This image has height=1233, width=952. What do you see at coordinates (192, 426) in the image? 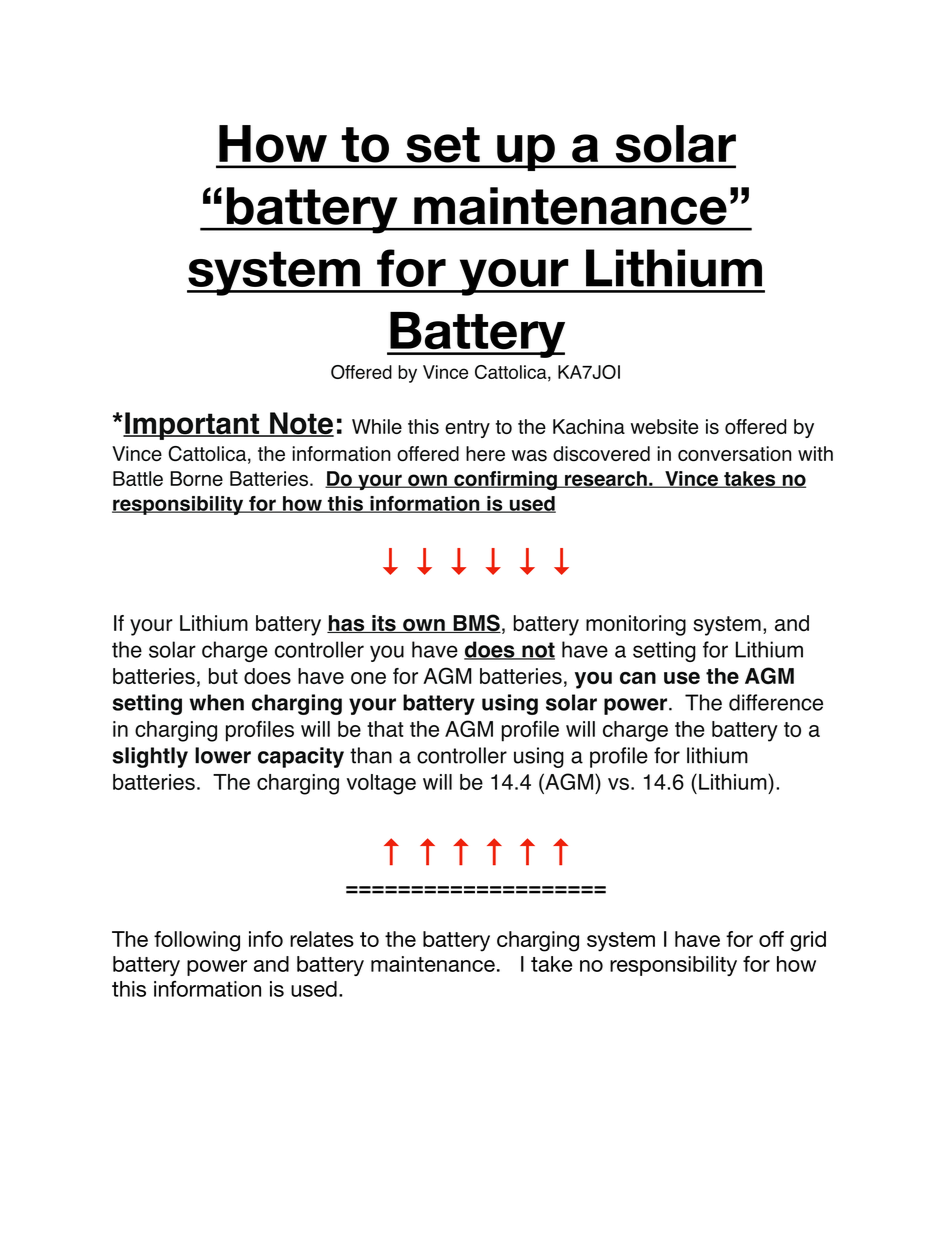
I see `Important` at bounding box center [192, 426].
